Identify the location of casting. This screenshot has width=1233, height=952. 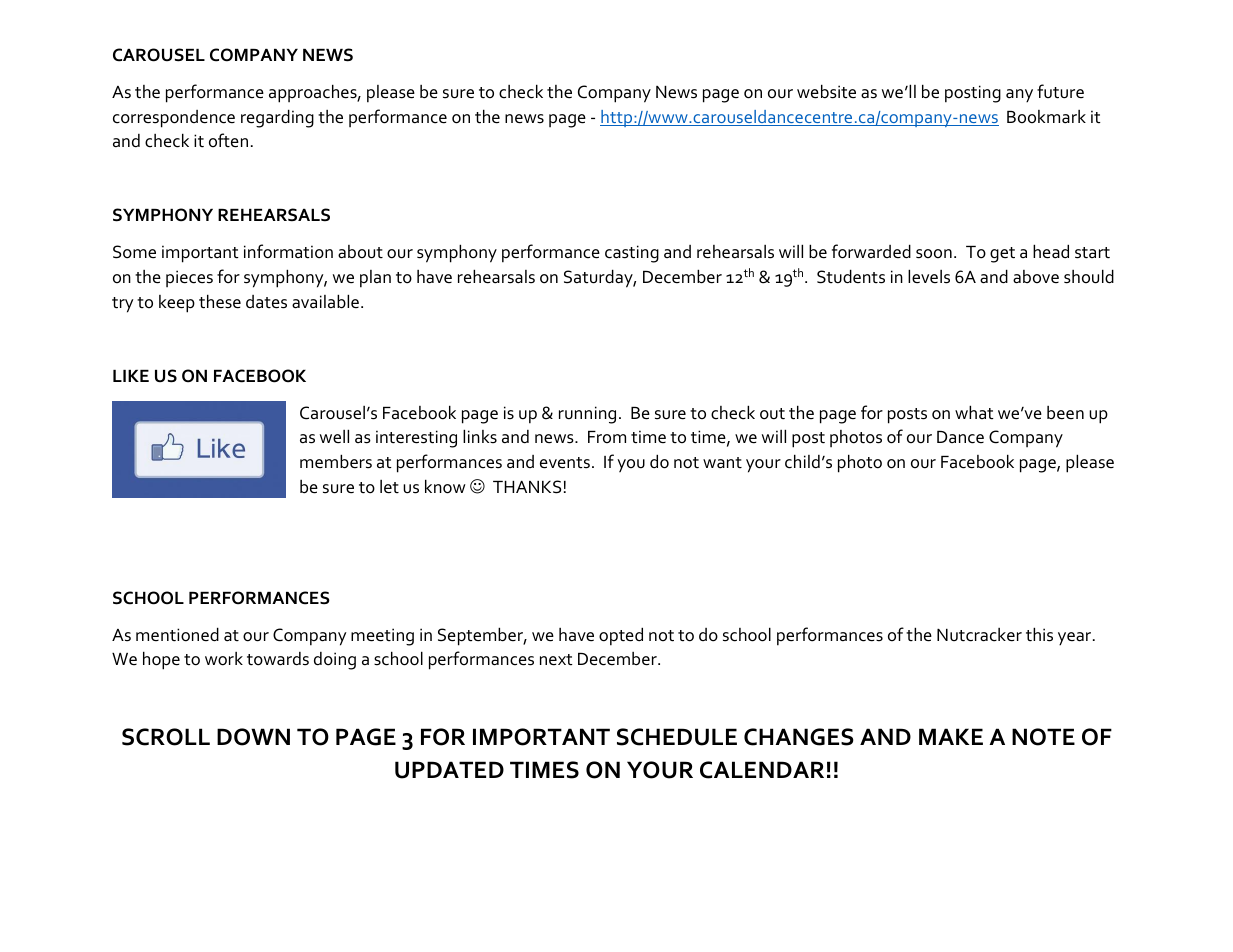
(632, 254).
